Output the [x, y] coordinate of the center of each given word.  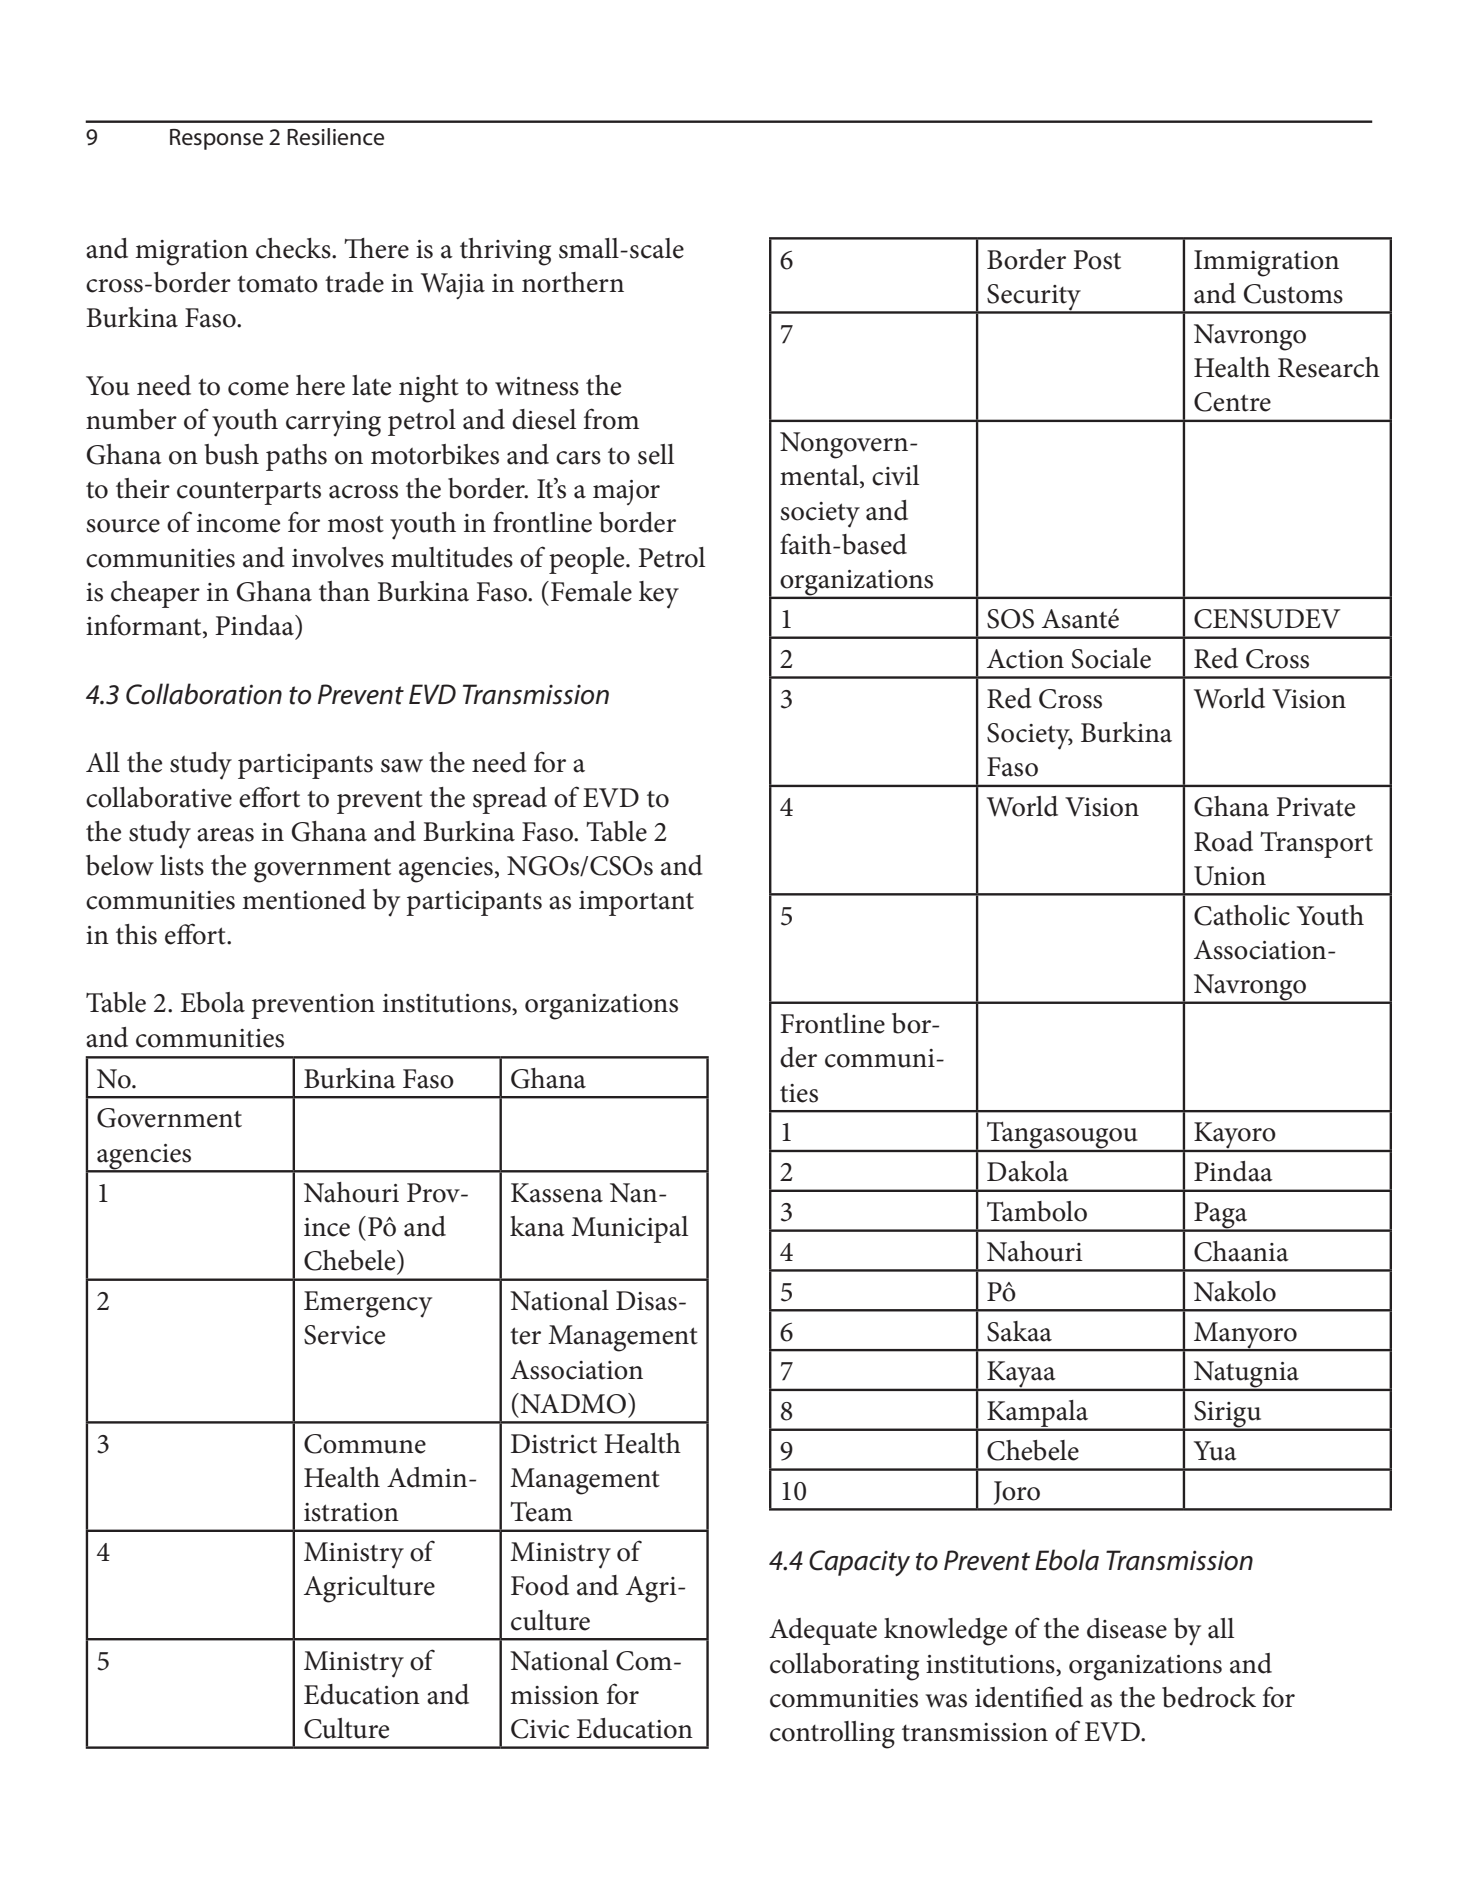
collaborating [844, 1667]
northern [573, 282]
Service [344, 1335]
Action [1025, 659]
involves [338, 557]
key [659, 595]
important [636, 903]
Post [1097, 260]
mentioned [304, 899]
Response [216, 139]
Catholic [1242, 915]
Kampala [1038, 1415]
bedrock [1209, 1697]
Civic [540, 1729]
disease [1127, 1628]
